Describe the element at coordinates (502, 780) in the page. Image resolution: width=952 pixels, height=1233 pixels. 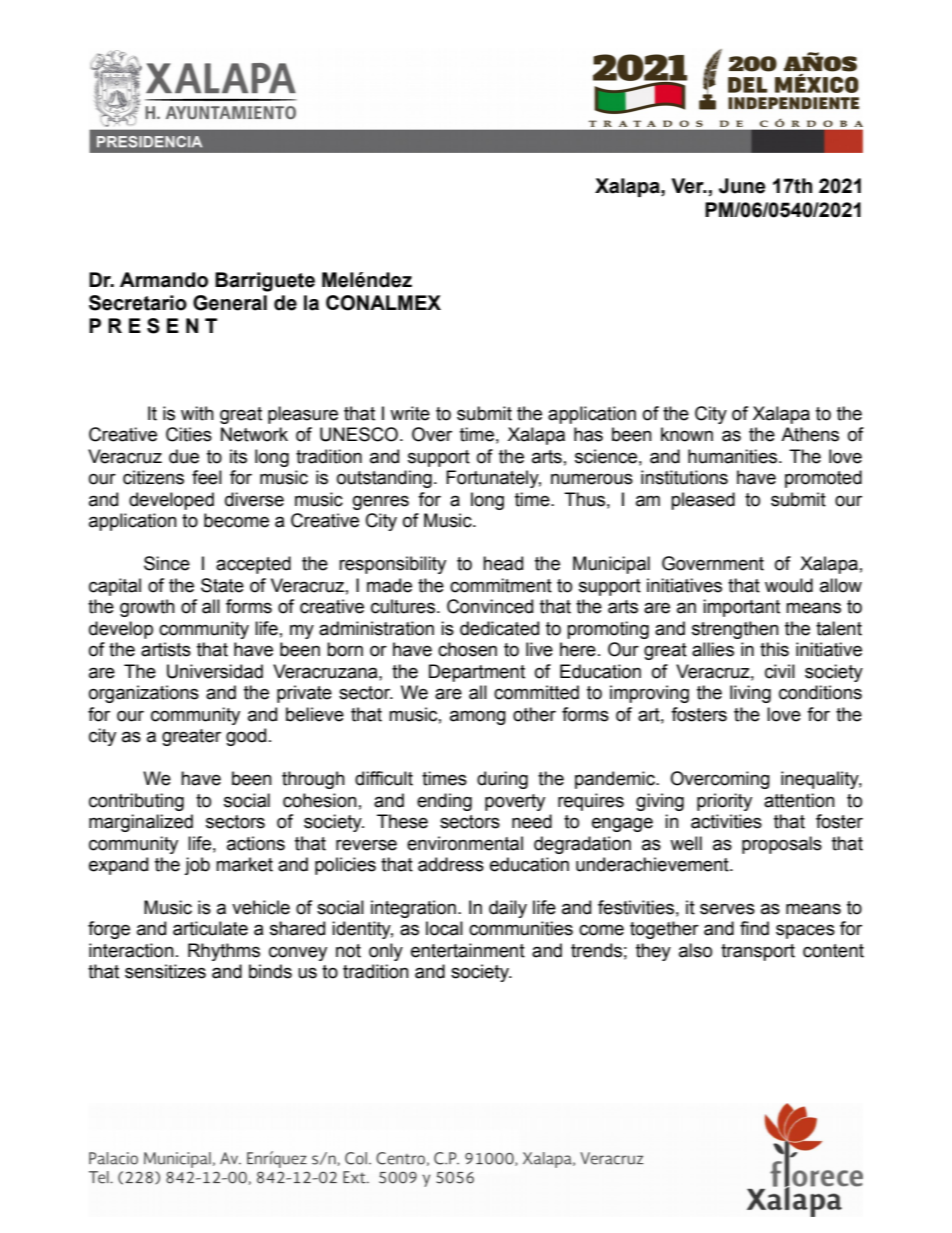
I see `during` at that location.
